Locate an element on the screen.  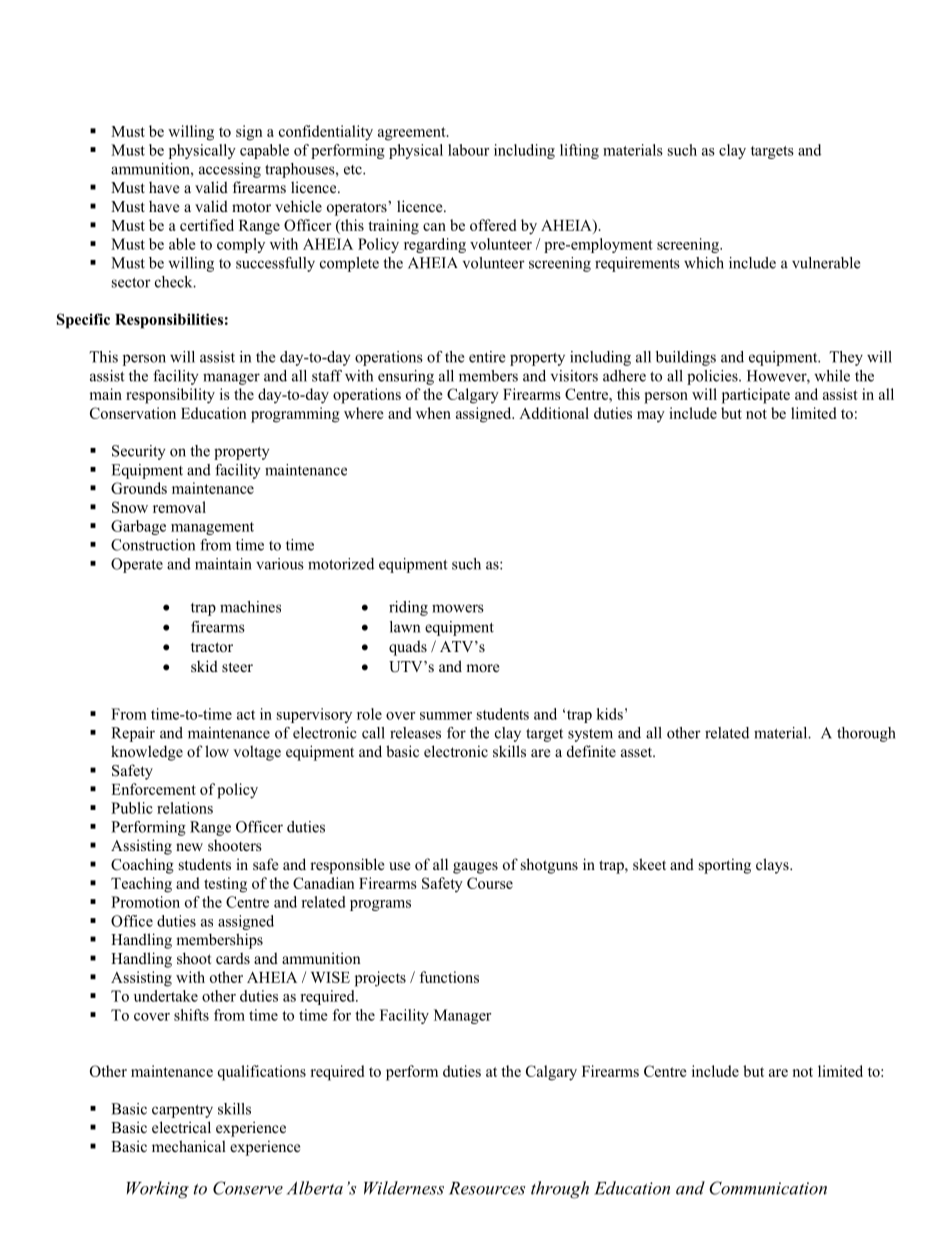
skid is located at coordinates (204, 666).
